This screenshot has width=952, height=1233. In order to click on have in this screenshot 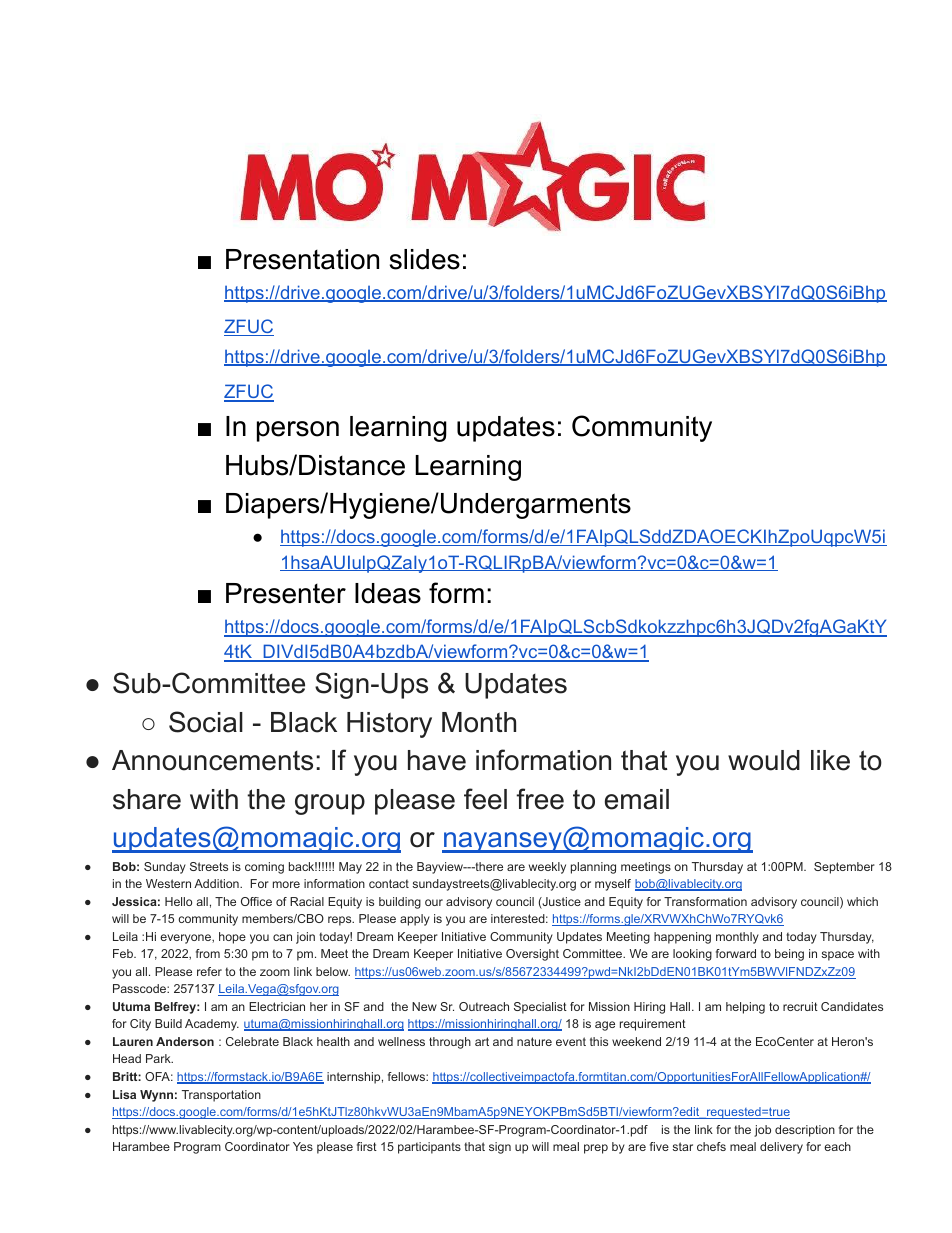, I will do `click(437, 760)`.
